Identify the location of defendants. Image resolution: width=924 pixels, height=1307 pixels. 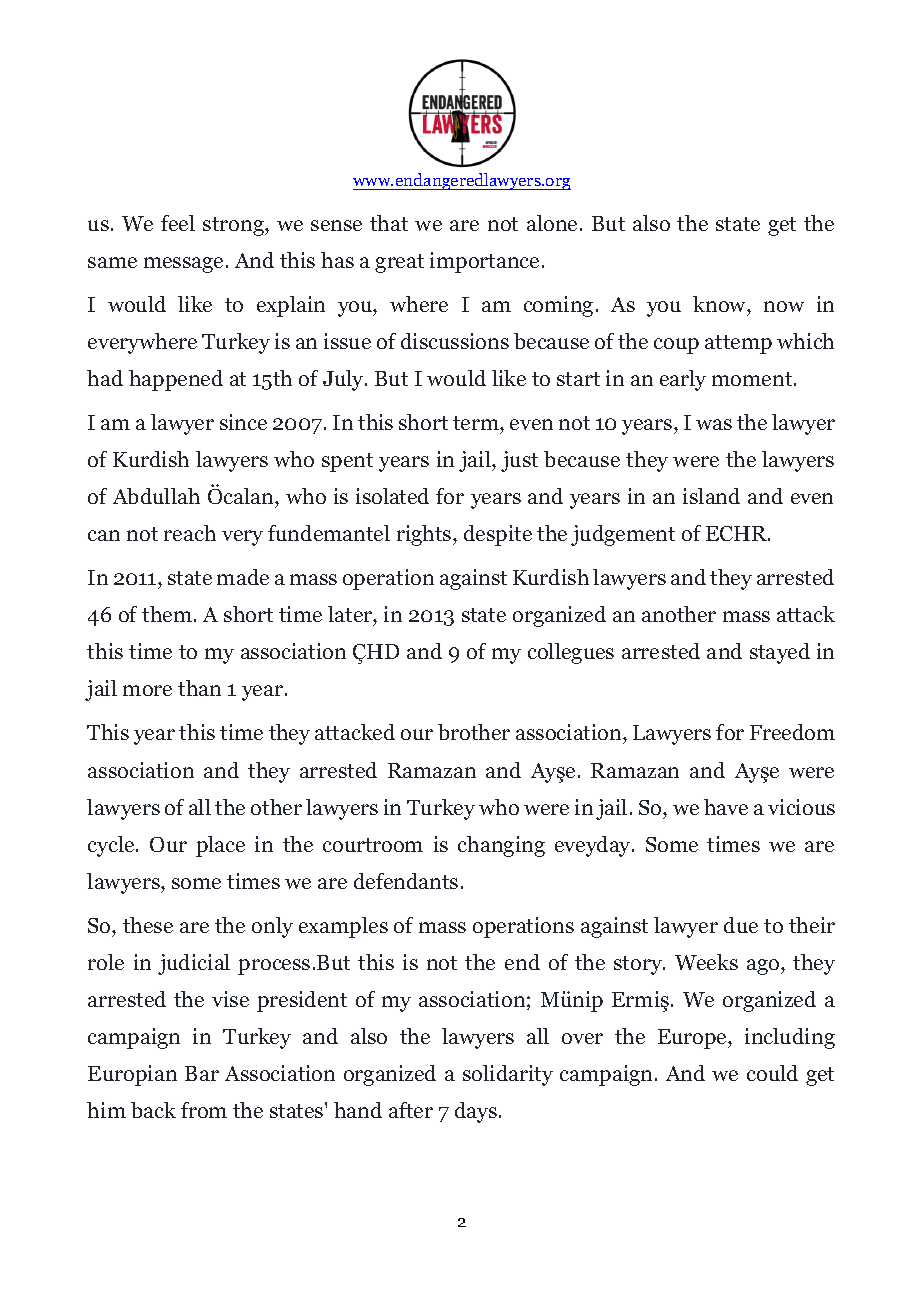
(406, 881).
